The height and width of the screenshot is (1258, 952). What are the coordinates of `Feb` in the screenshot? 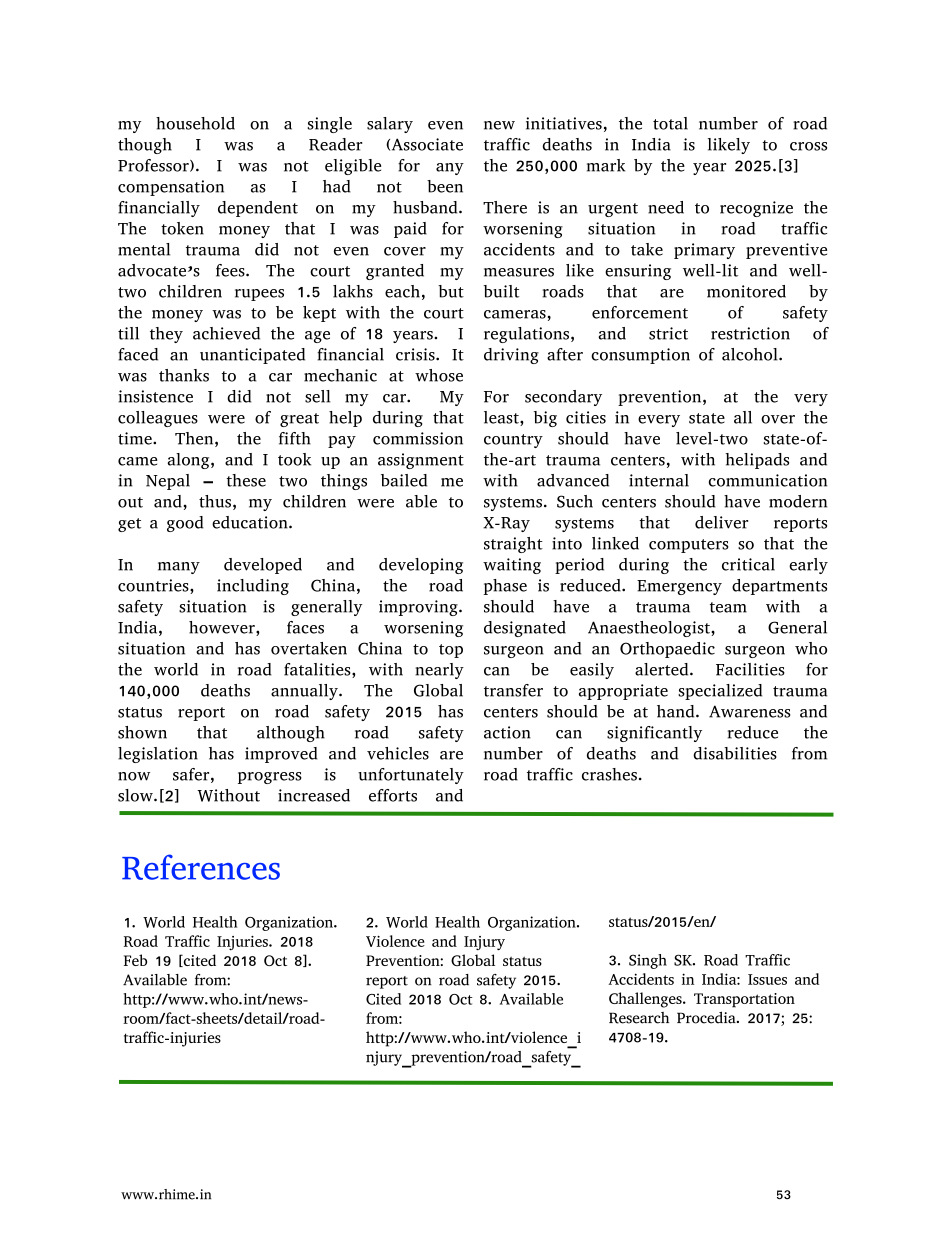 It's located at (135, 960).
